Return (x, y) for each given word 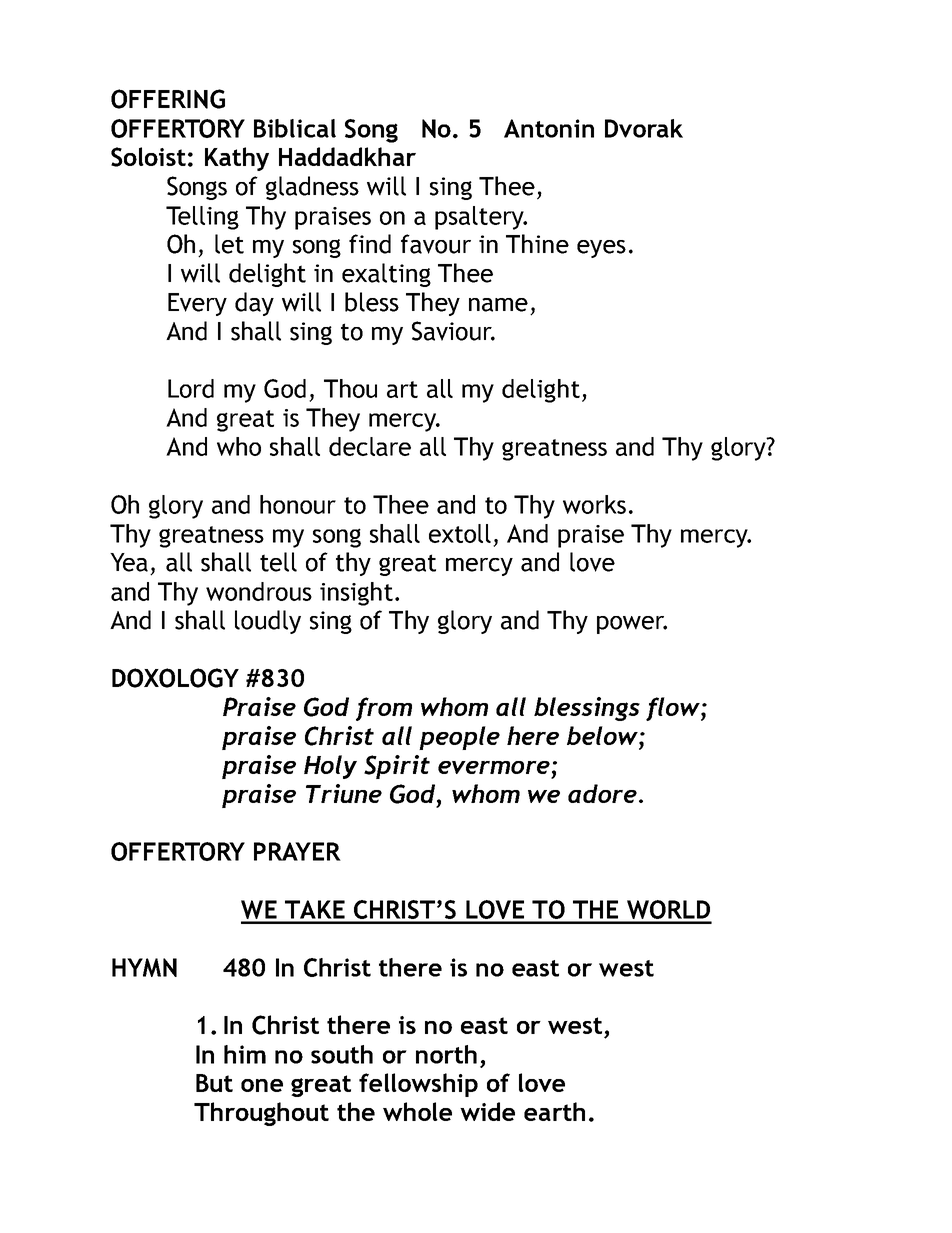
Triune (344, 793)
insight (356, 594)
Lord (191, 388)
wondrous (259, 591)
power (632, 625)
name (498, 305)
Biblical (295, 128)
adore (602, 793)
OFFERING (168, 99)
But (214, 1083)
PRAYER (297, 851)
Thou (350, 388)
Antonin (549, 128)
